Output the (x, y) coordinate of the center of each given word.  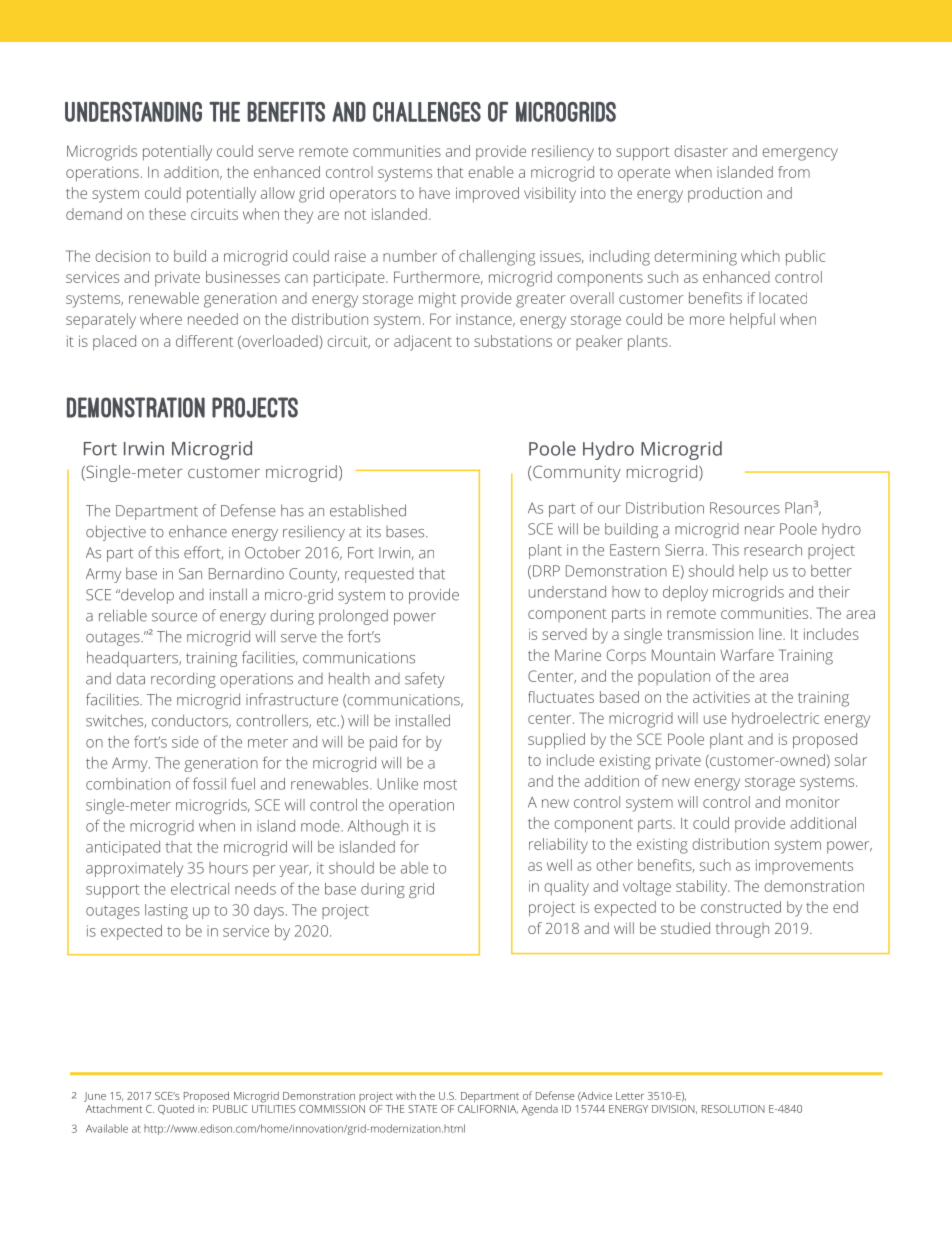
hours (228, 868)
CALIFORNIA (488, 1109)
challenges (427, 112)
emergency (800, 154)
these (167, 214)
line (771, 634)
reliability (558, 846)
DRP (546, 571)
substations (513, 341)
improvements (804, 866)
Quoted (176, 1109)
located (783, 298)
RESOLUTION (733, 1109)
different (204, 341)
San (190, 574)
